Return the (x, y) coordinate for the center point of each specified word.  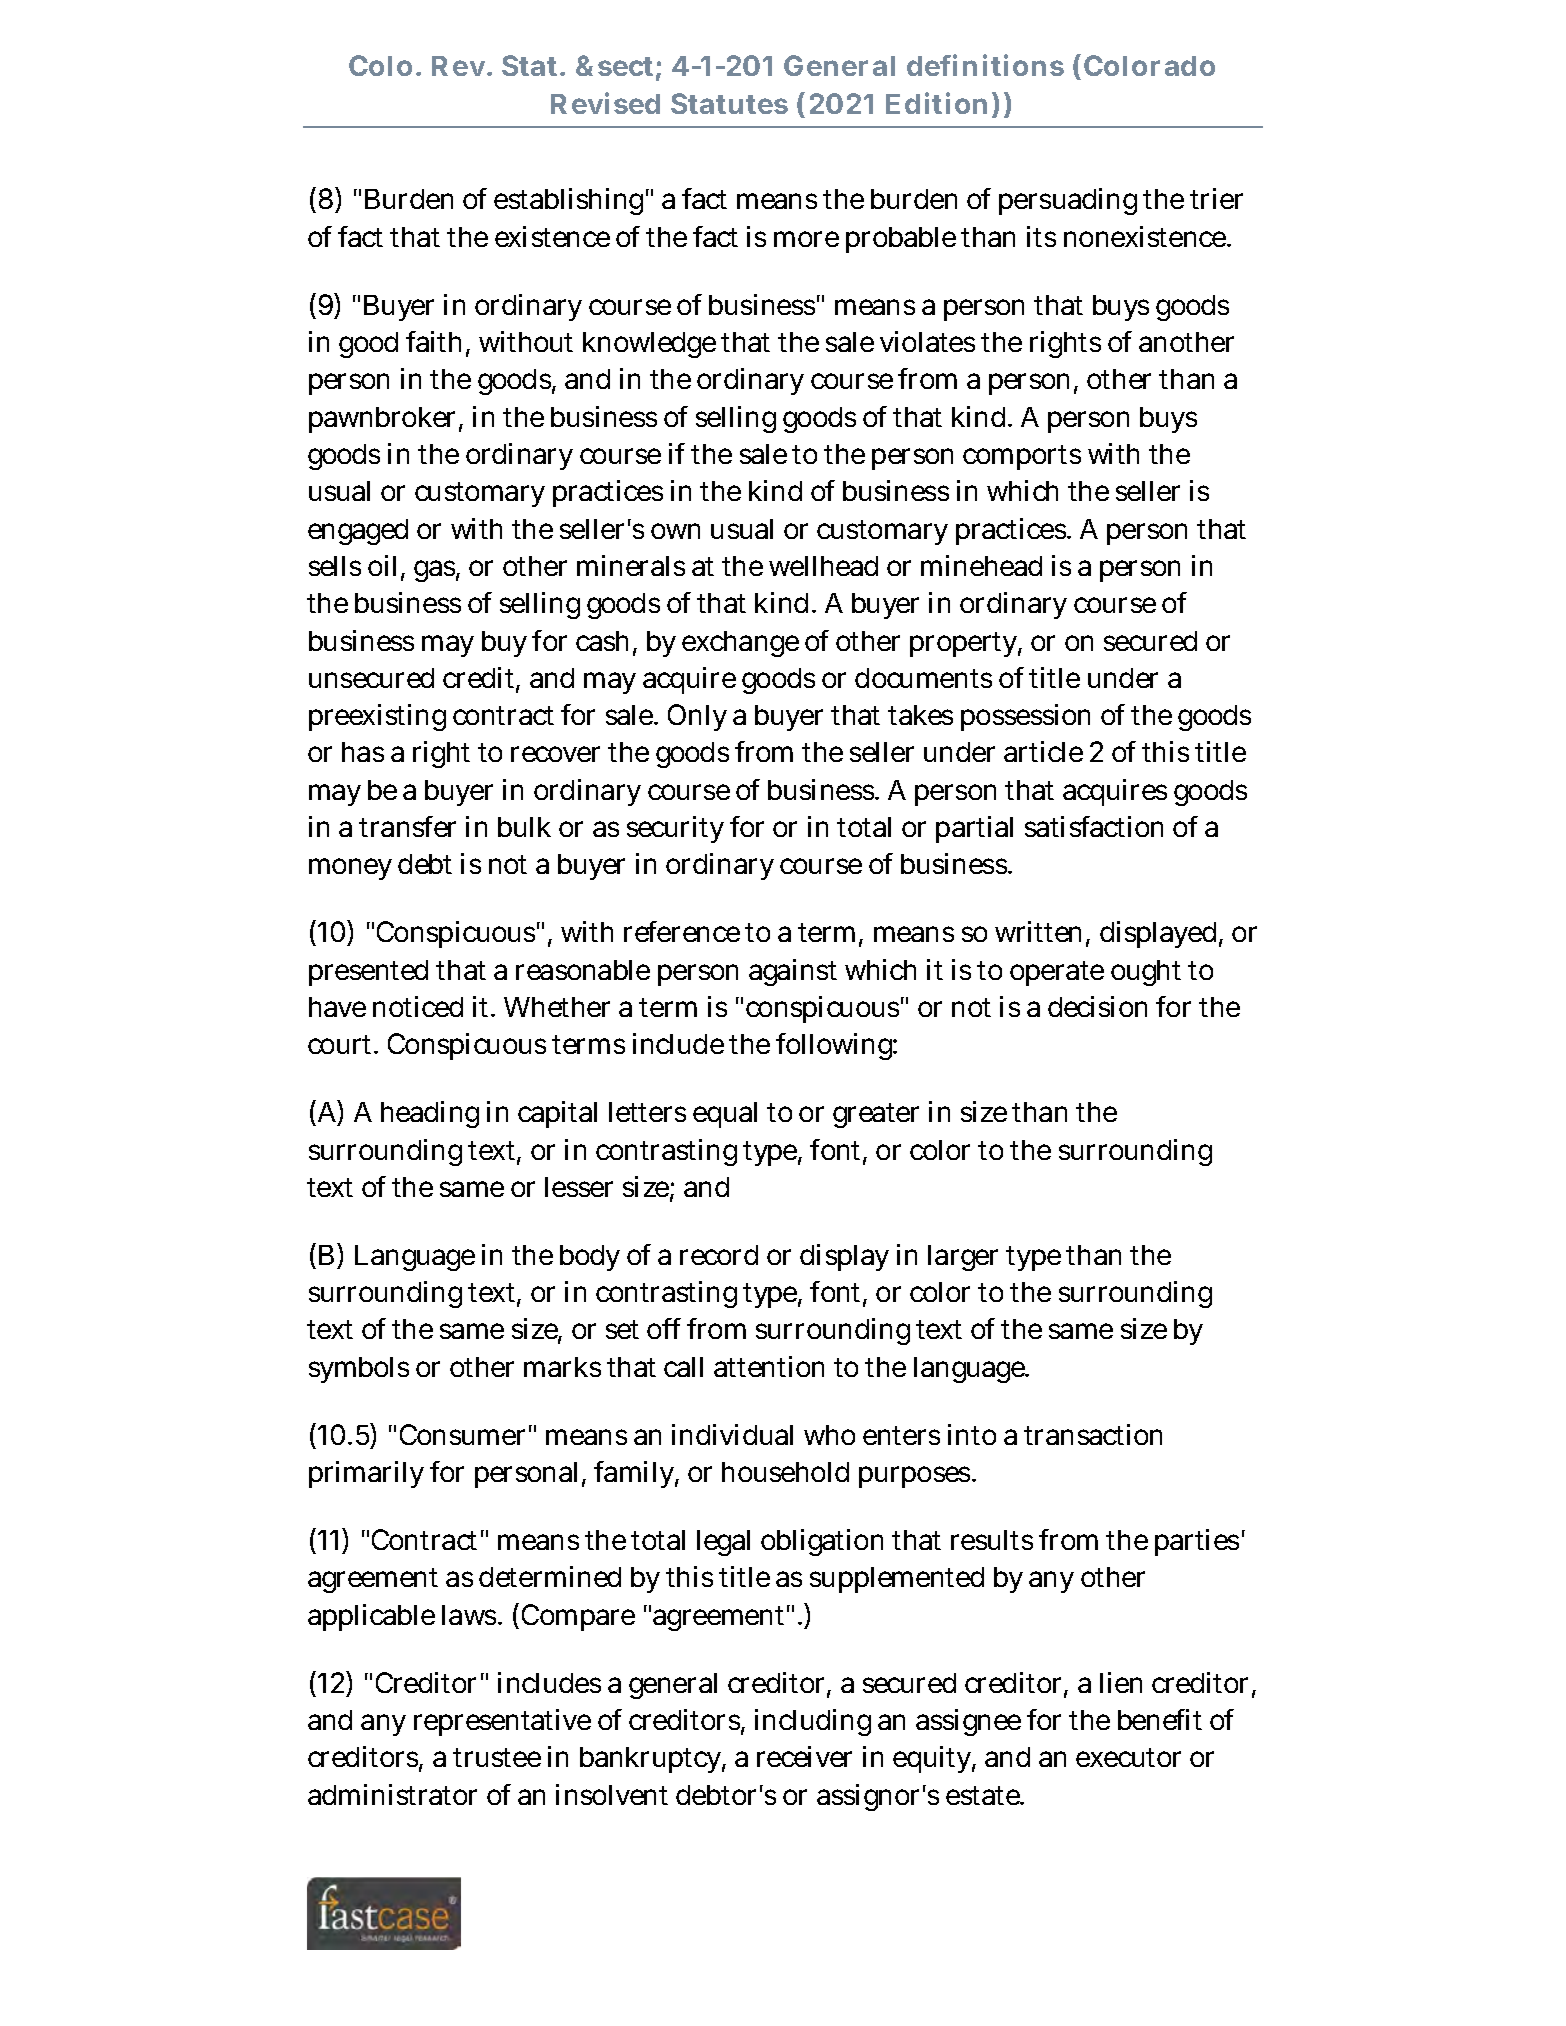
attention (769, 1366)
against (793, 972)
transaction (1093, 1434)
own (675, 531)
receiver (804, 1756)
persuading (1068, 201)
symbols (359, 1370)
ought (1146, 973)
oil (382, 565)
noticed (418, 1006)
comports (1022, 457)
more (806, 239)
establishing (568, 201)
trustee (497, 1757)
